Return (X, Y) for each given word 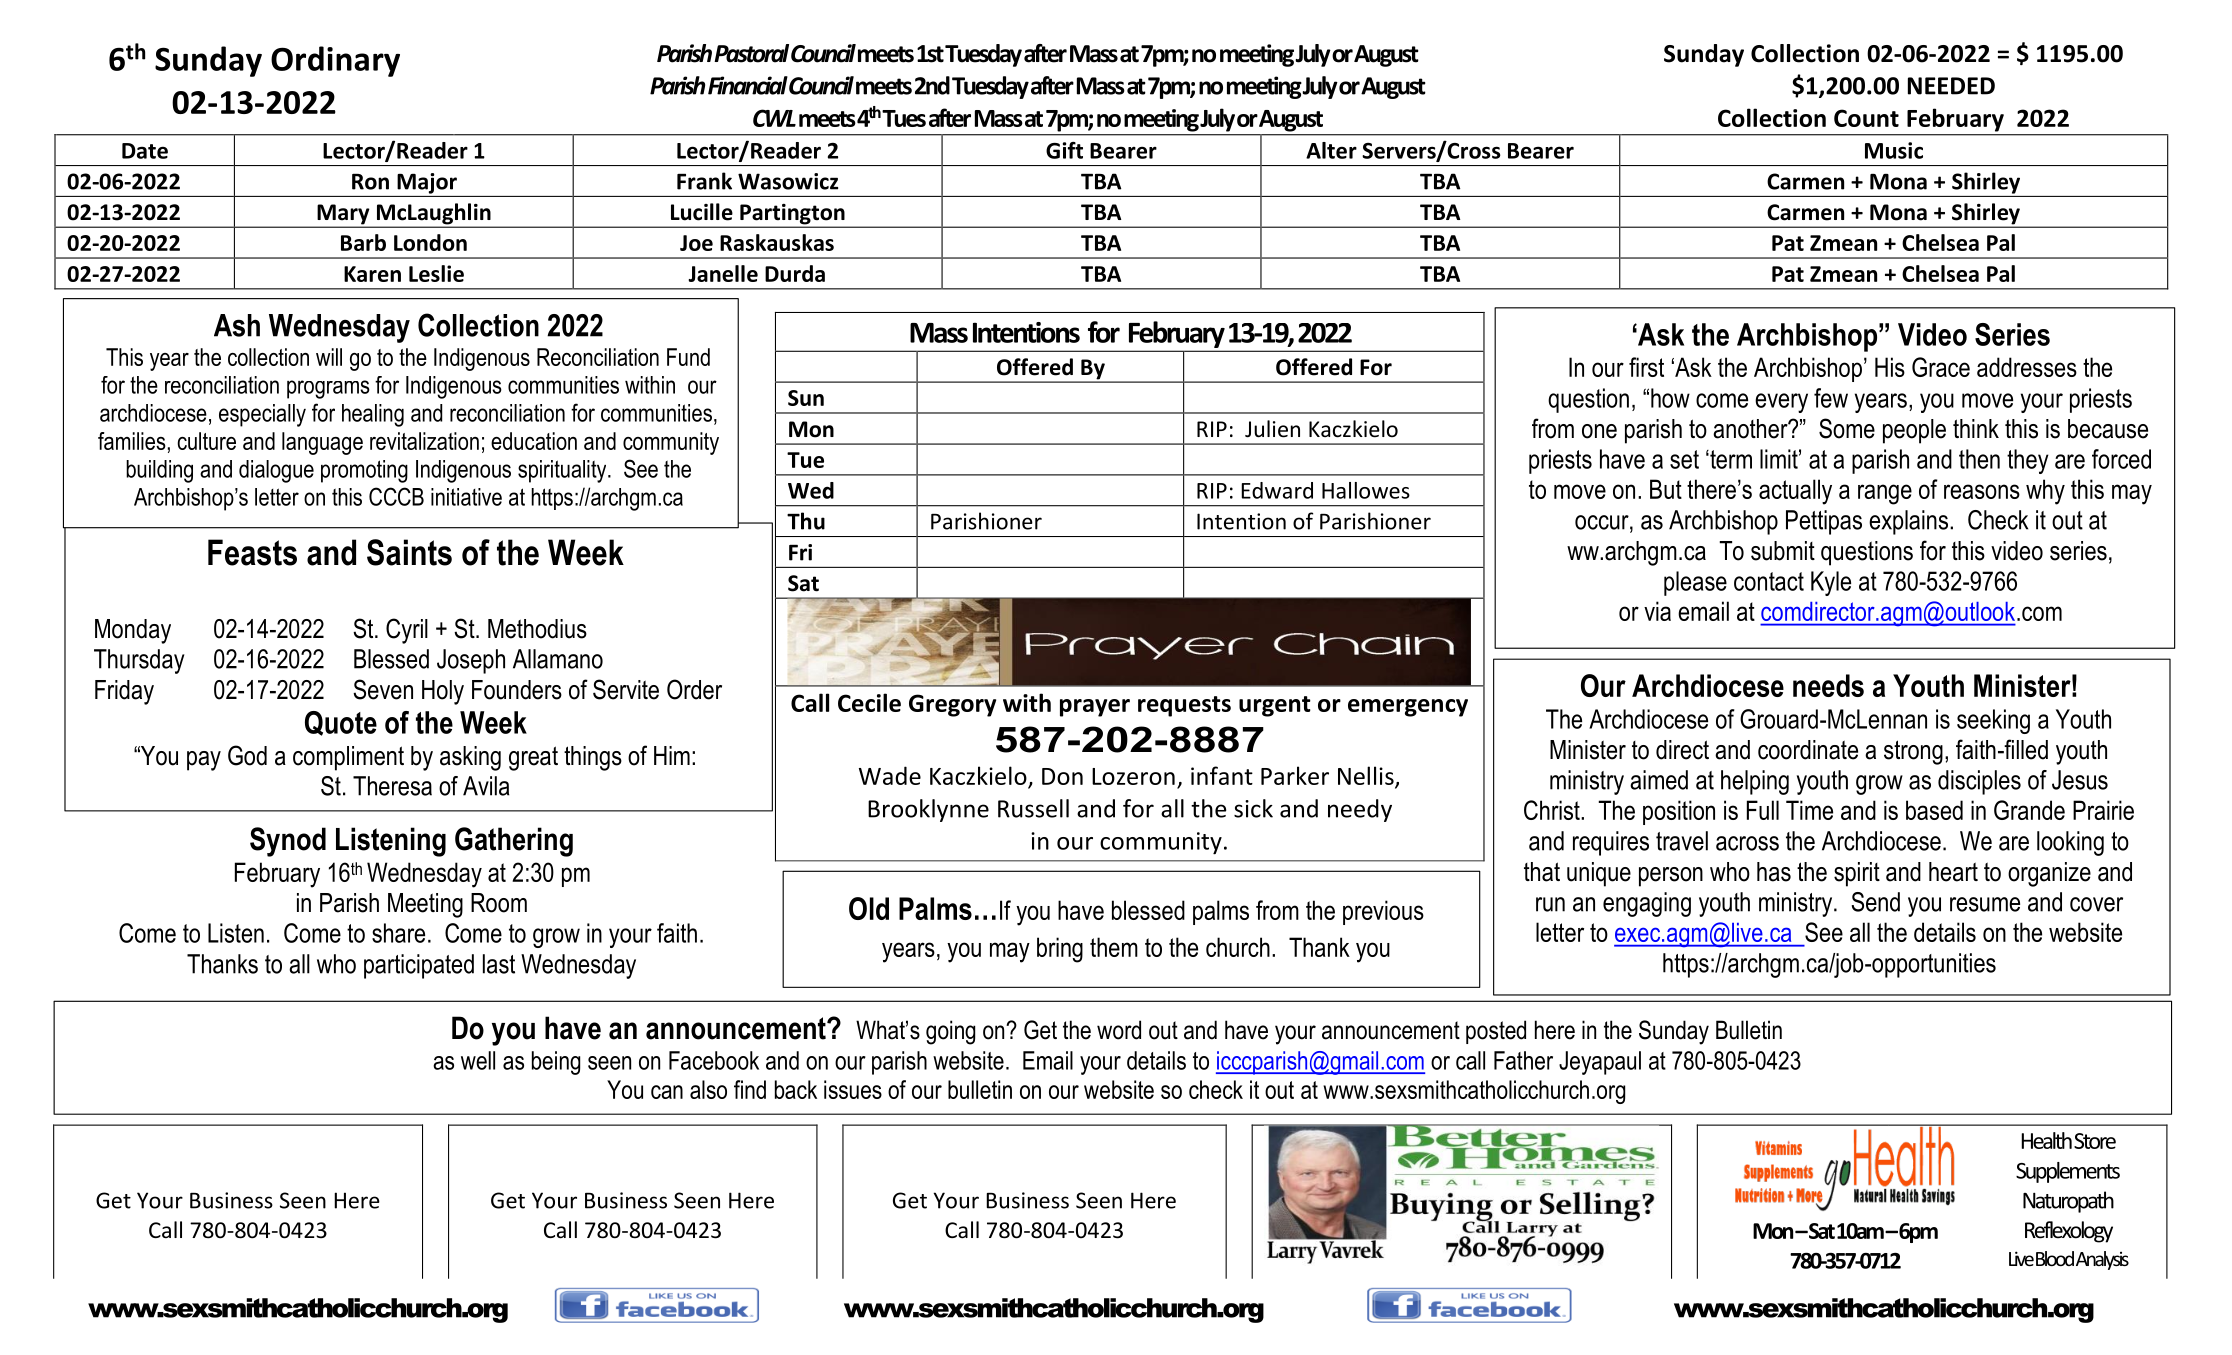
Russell (1033, 808)
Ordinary (335, 61)
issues (853, 1089)
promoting (364, 471)
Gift (1064, 150)
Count (1866, 118)
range (1885, 494)
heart (1953, 872)
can (667, 1092)
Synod (288, 842)
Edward (1277, 490)
